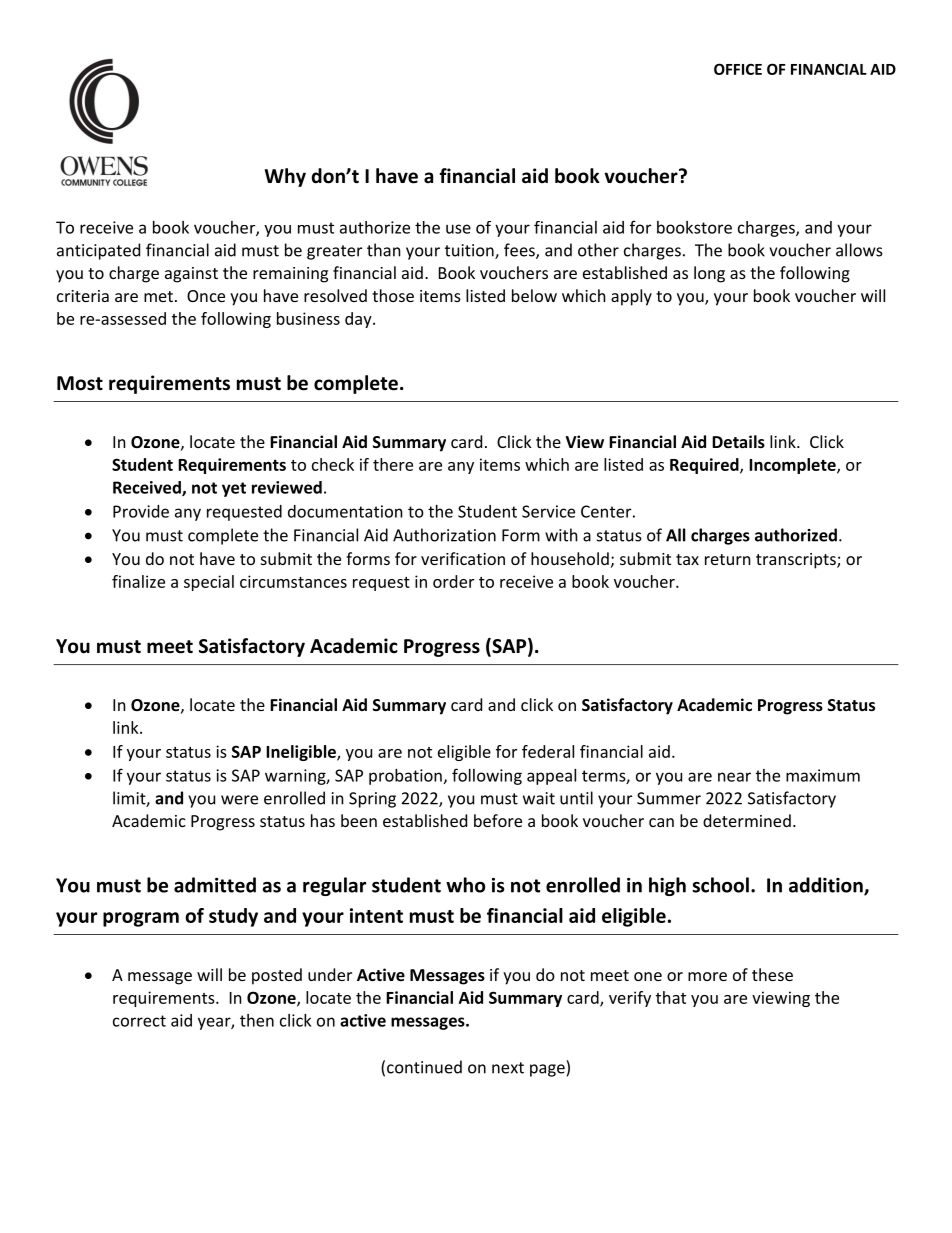  Describe the element at coordinates (470, 251) in the image. I see `tuition` at that location.
